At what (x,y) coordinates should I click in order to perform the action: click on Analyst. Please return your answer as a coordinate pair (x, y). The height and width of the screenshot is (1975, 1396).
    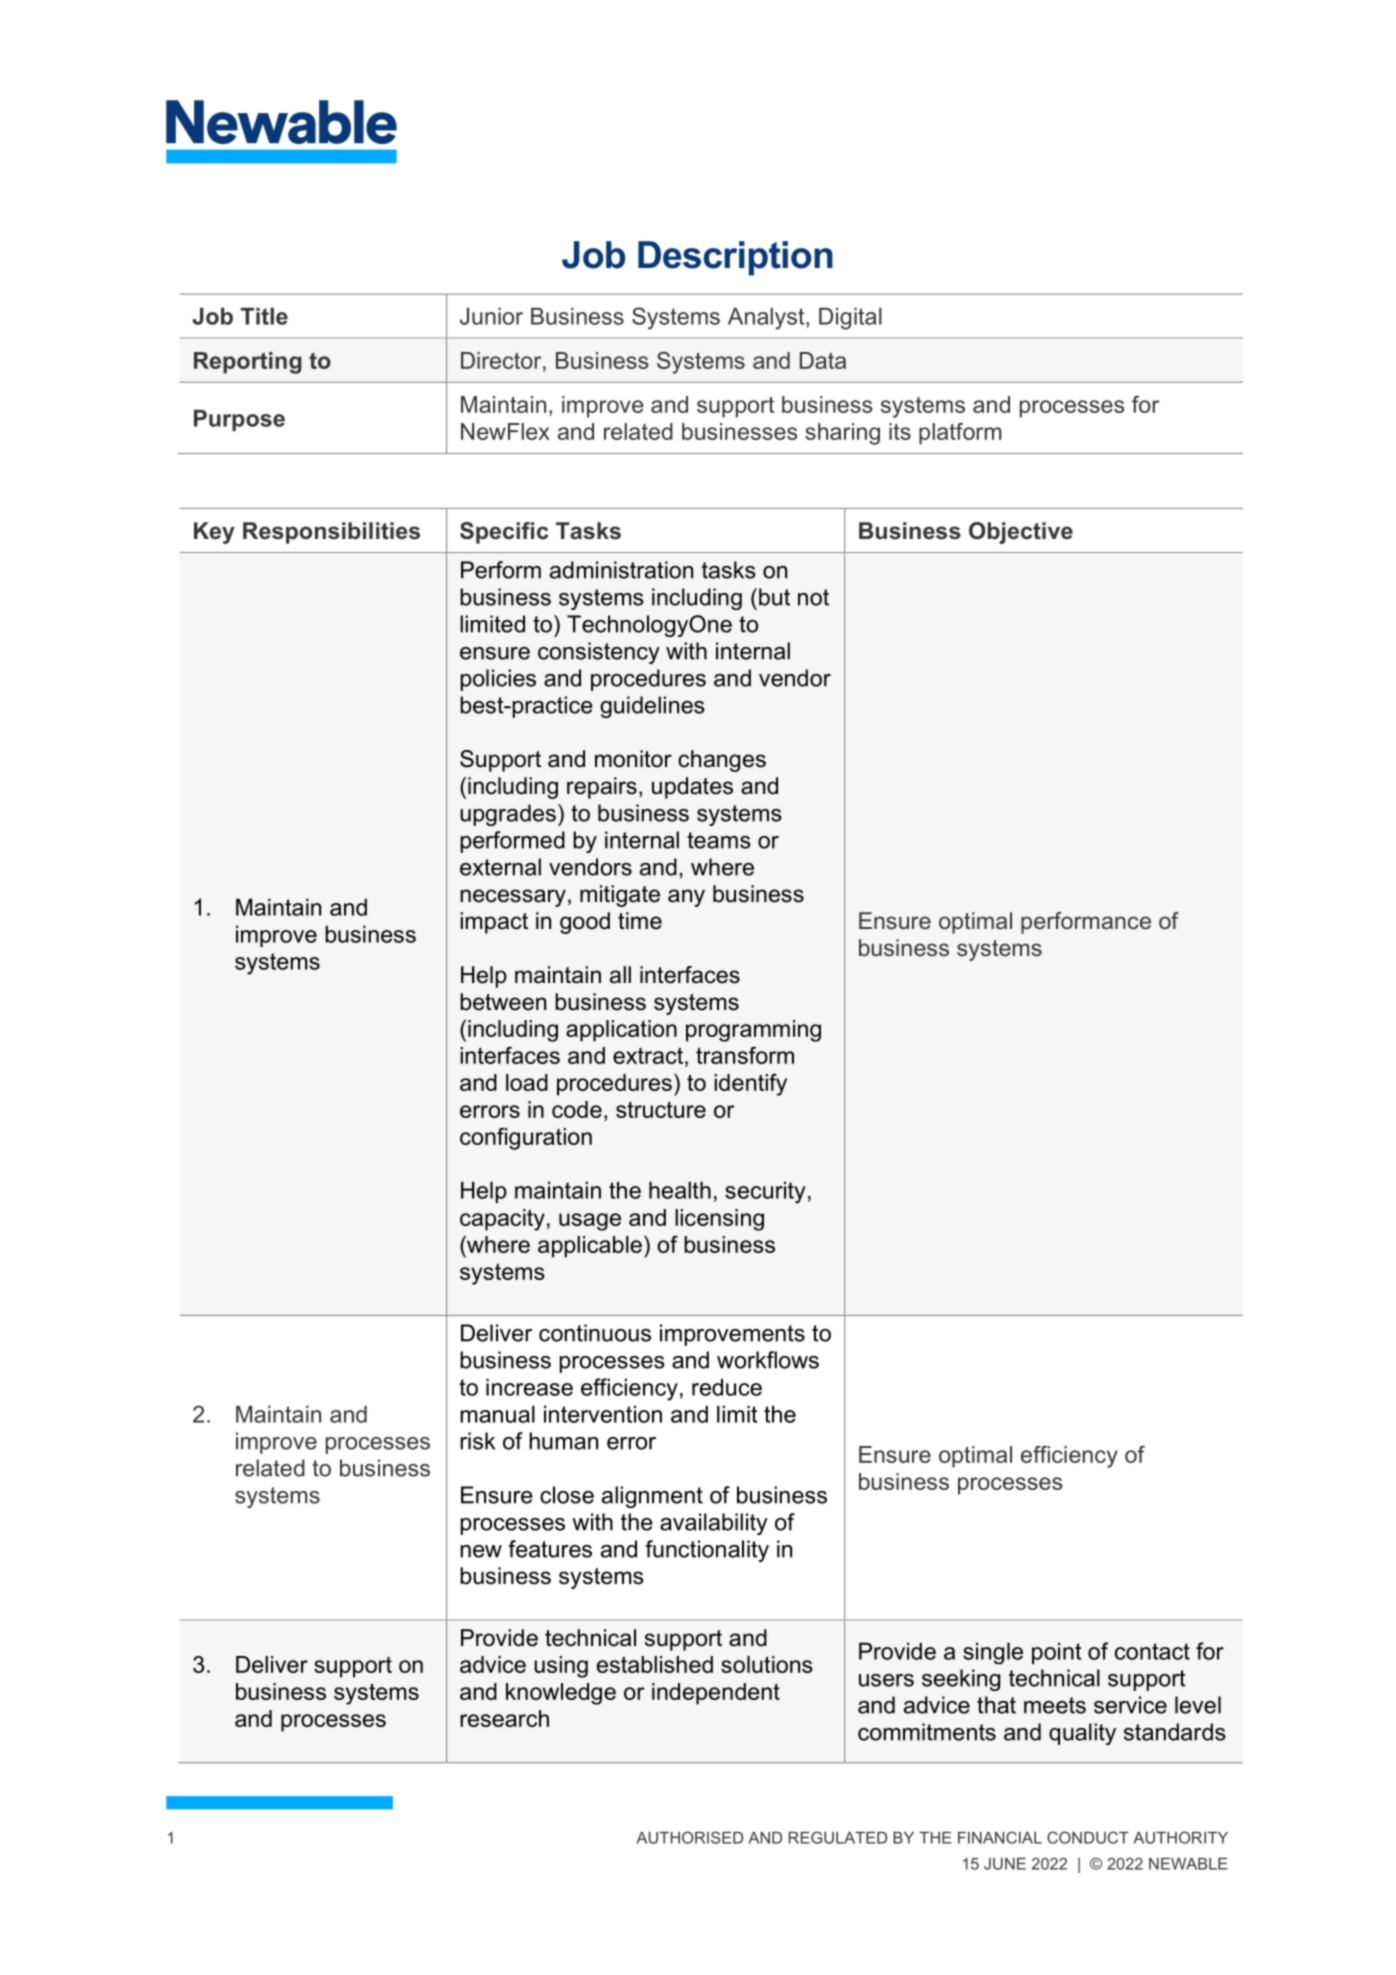
    Looking at the image, I should click on (767, 319).
